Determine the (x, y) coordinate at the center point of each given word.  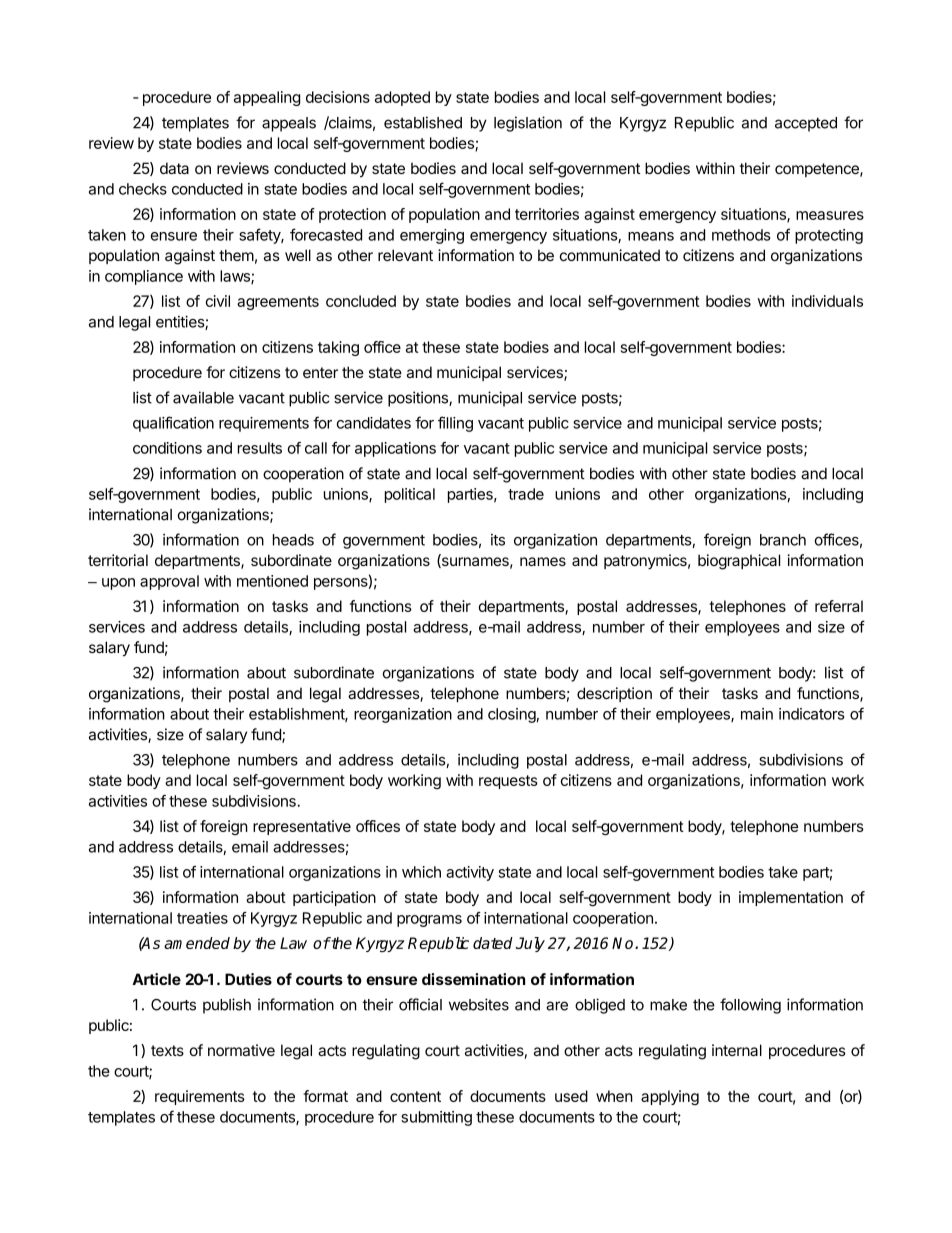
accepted (806, 124)
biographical (739, 562)
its (498, 540)
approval (169, 582)
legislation (528, 124)
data (174, 168)
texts (167, 1050)
